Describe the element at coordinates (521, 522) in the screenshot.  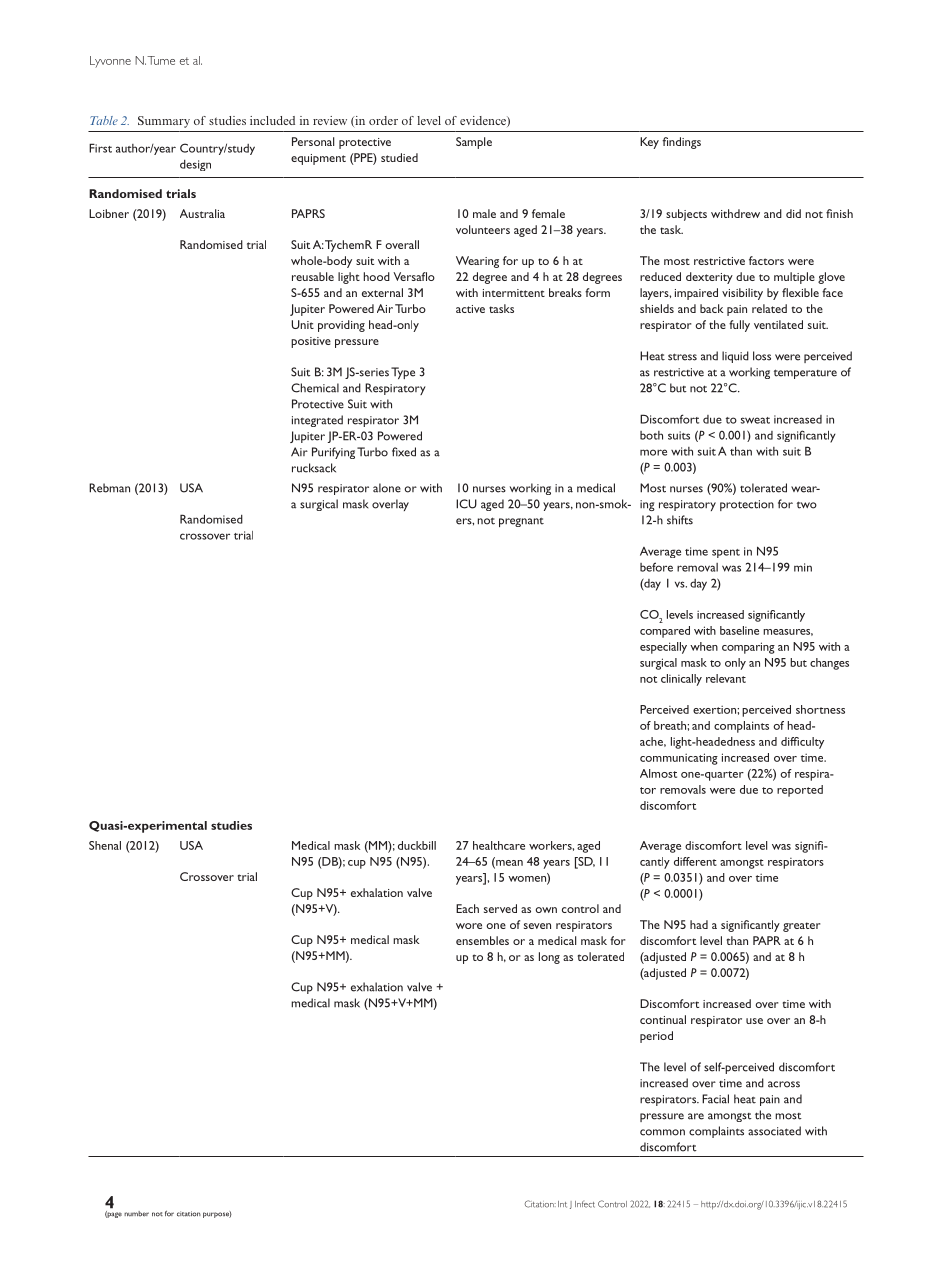
I see `pregnant` at that location.
